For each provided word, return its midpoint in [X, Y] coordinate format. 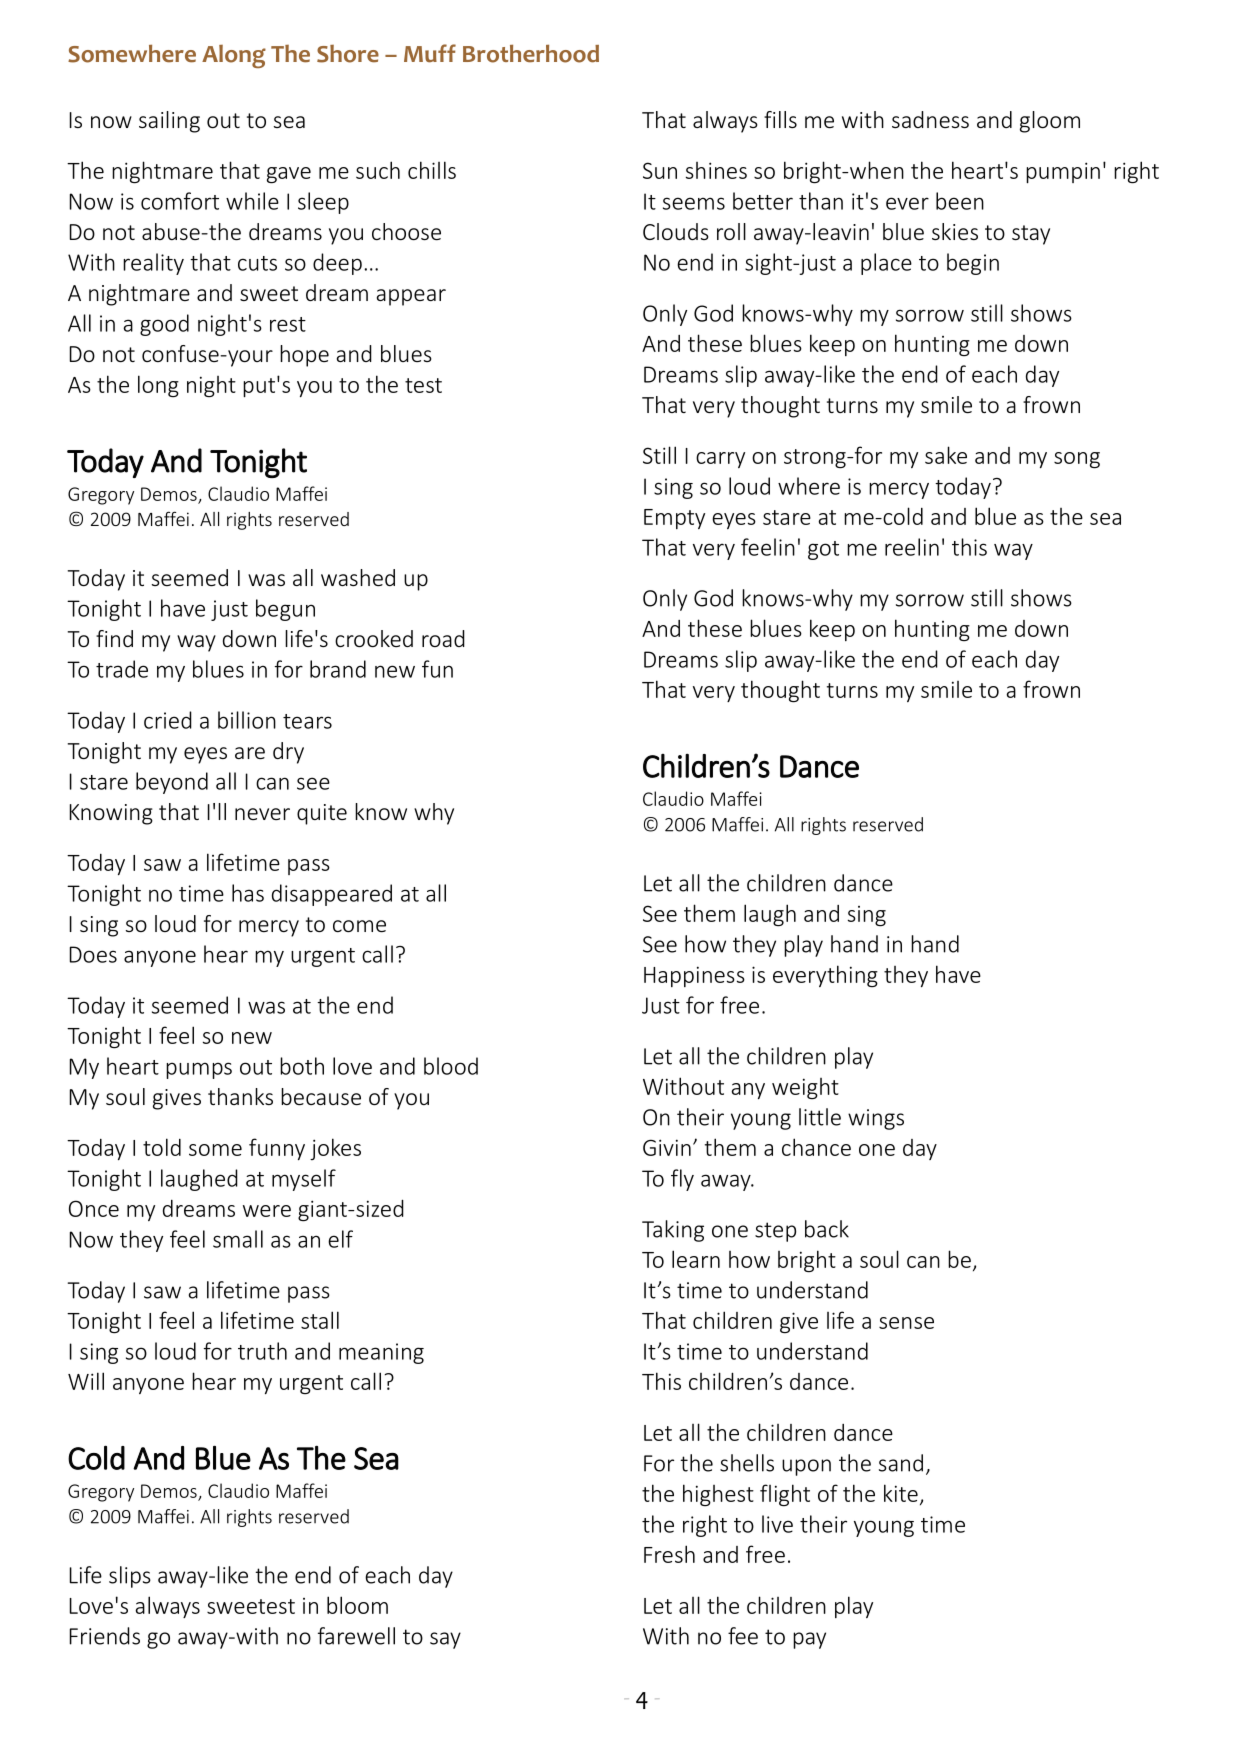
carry [720, 460]
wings [876, 1119]
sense [906, 1323]
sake [946, 455]
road [443, 638]
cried [168, 720]
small [238, 1239]
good [164, 325]
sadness [930, 119]
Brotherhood [531, 53]
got [823, 550]
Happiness [694, 976]
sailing [169, 122]
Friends [105, 1636]
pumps [199, 1070]
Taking [673, 1231]
